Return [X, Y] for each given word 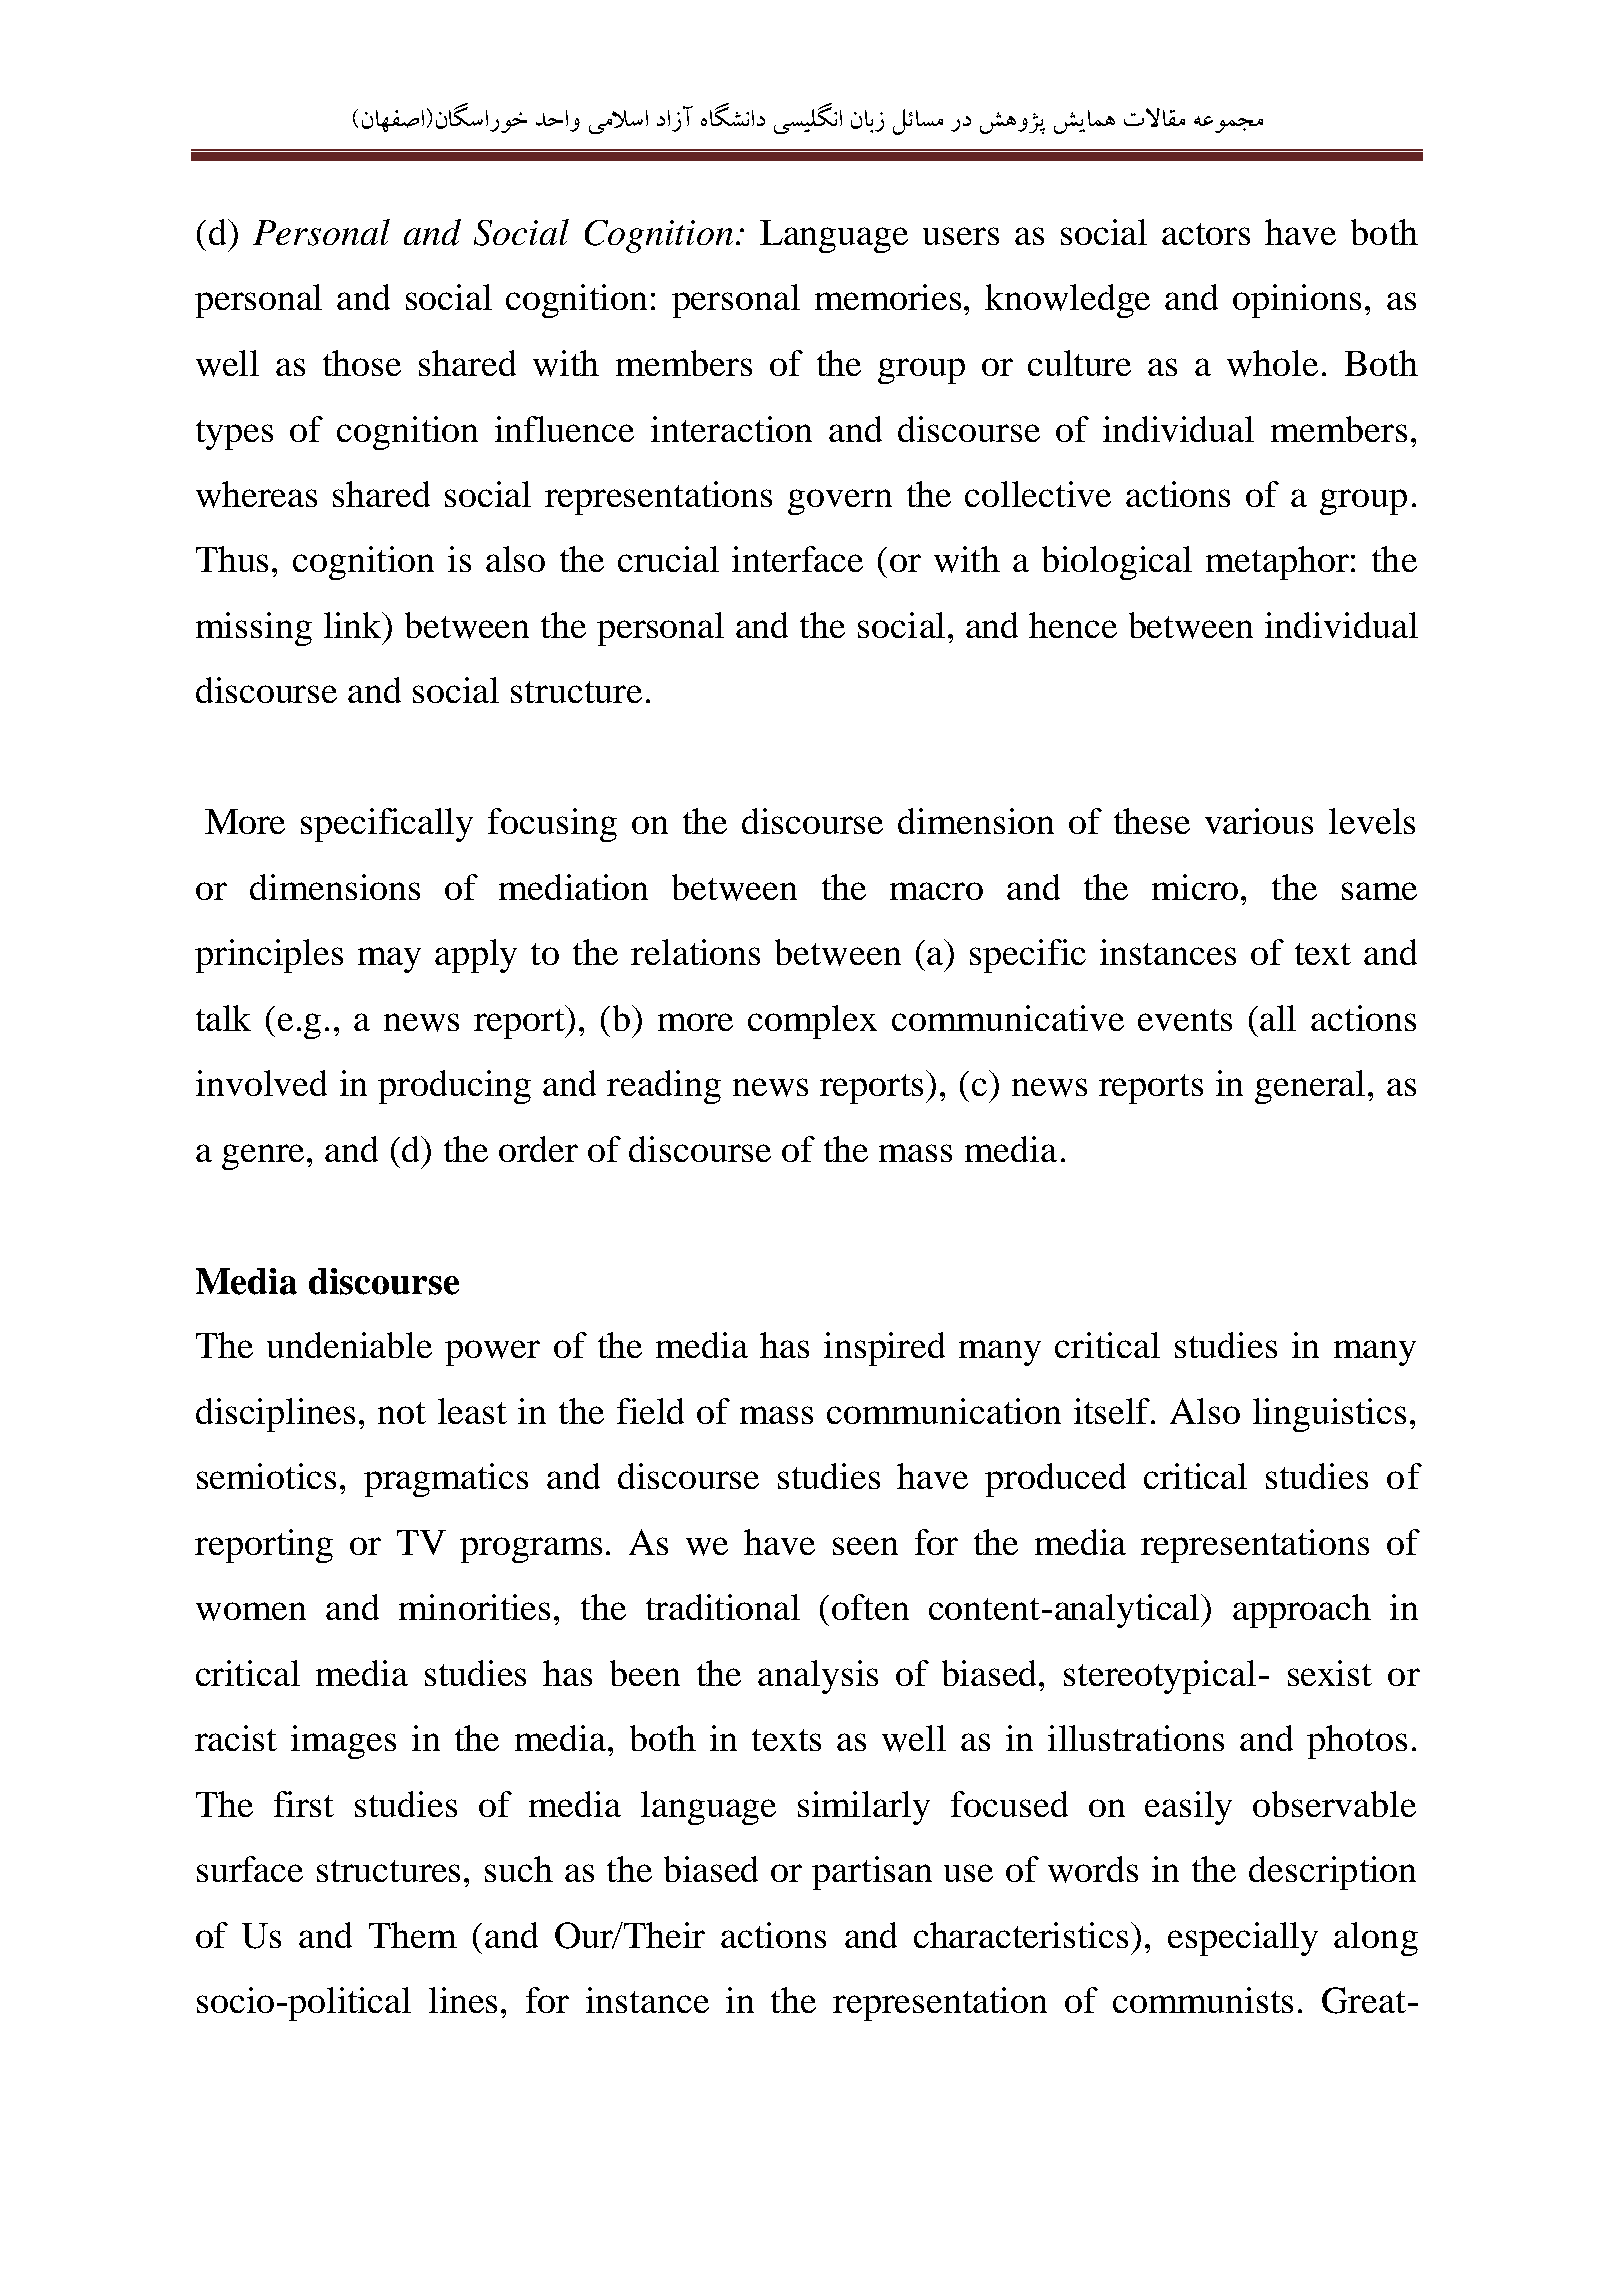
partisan [872, 1873]
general [1310, 1087]
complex [812, 1022]
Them [413, 1935]
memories [888, 297]
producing [454, 1087]
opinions [1297, 301]
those [362, 363]
